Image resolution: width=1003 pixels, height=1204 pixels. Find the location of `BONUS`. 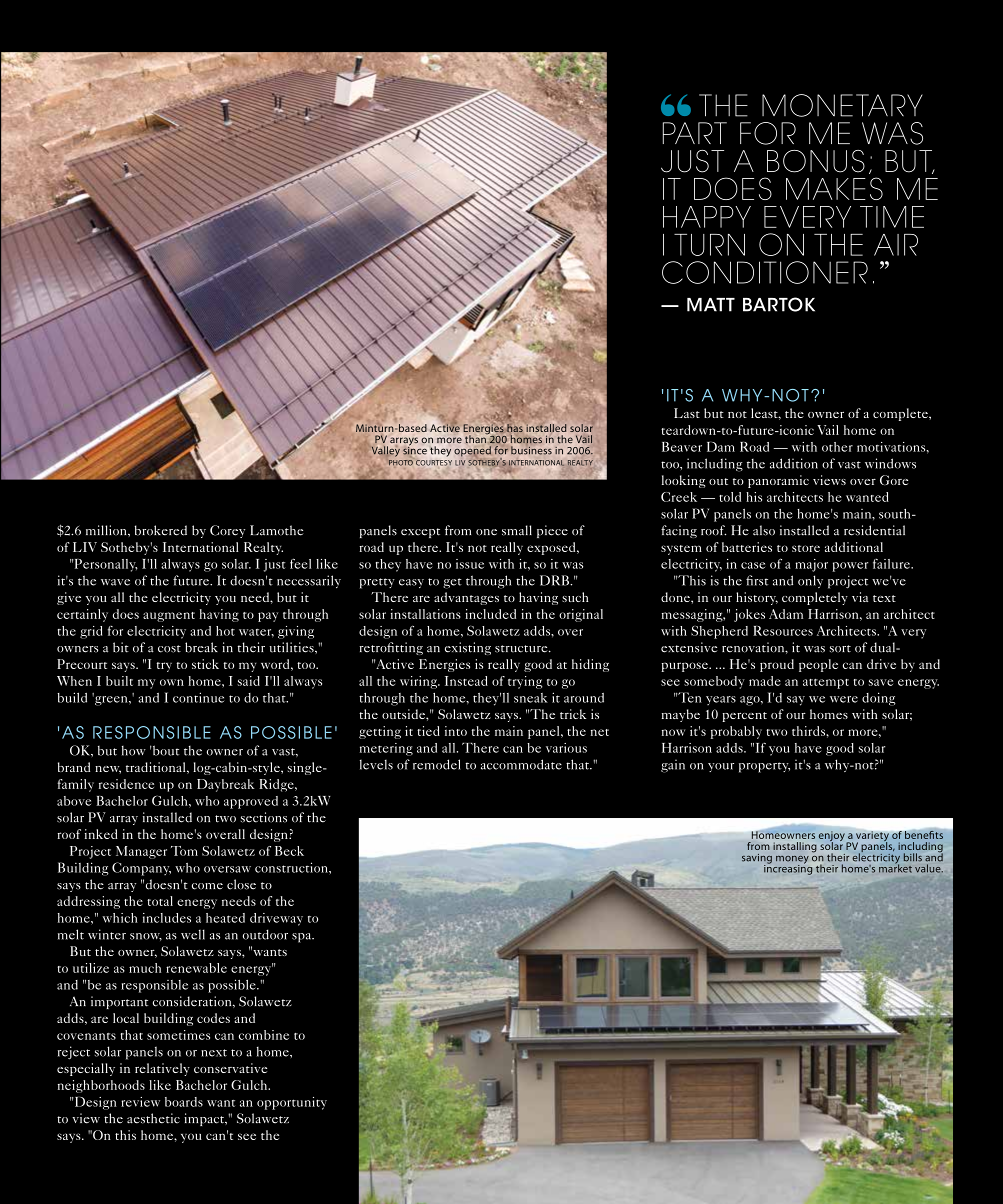

BONUS is located at coordinates (816, 161).
